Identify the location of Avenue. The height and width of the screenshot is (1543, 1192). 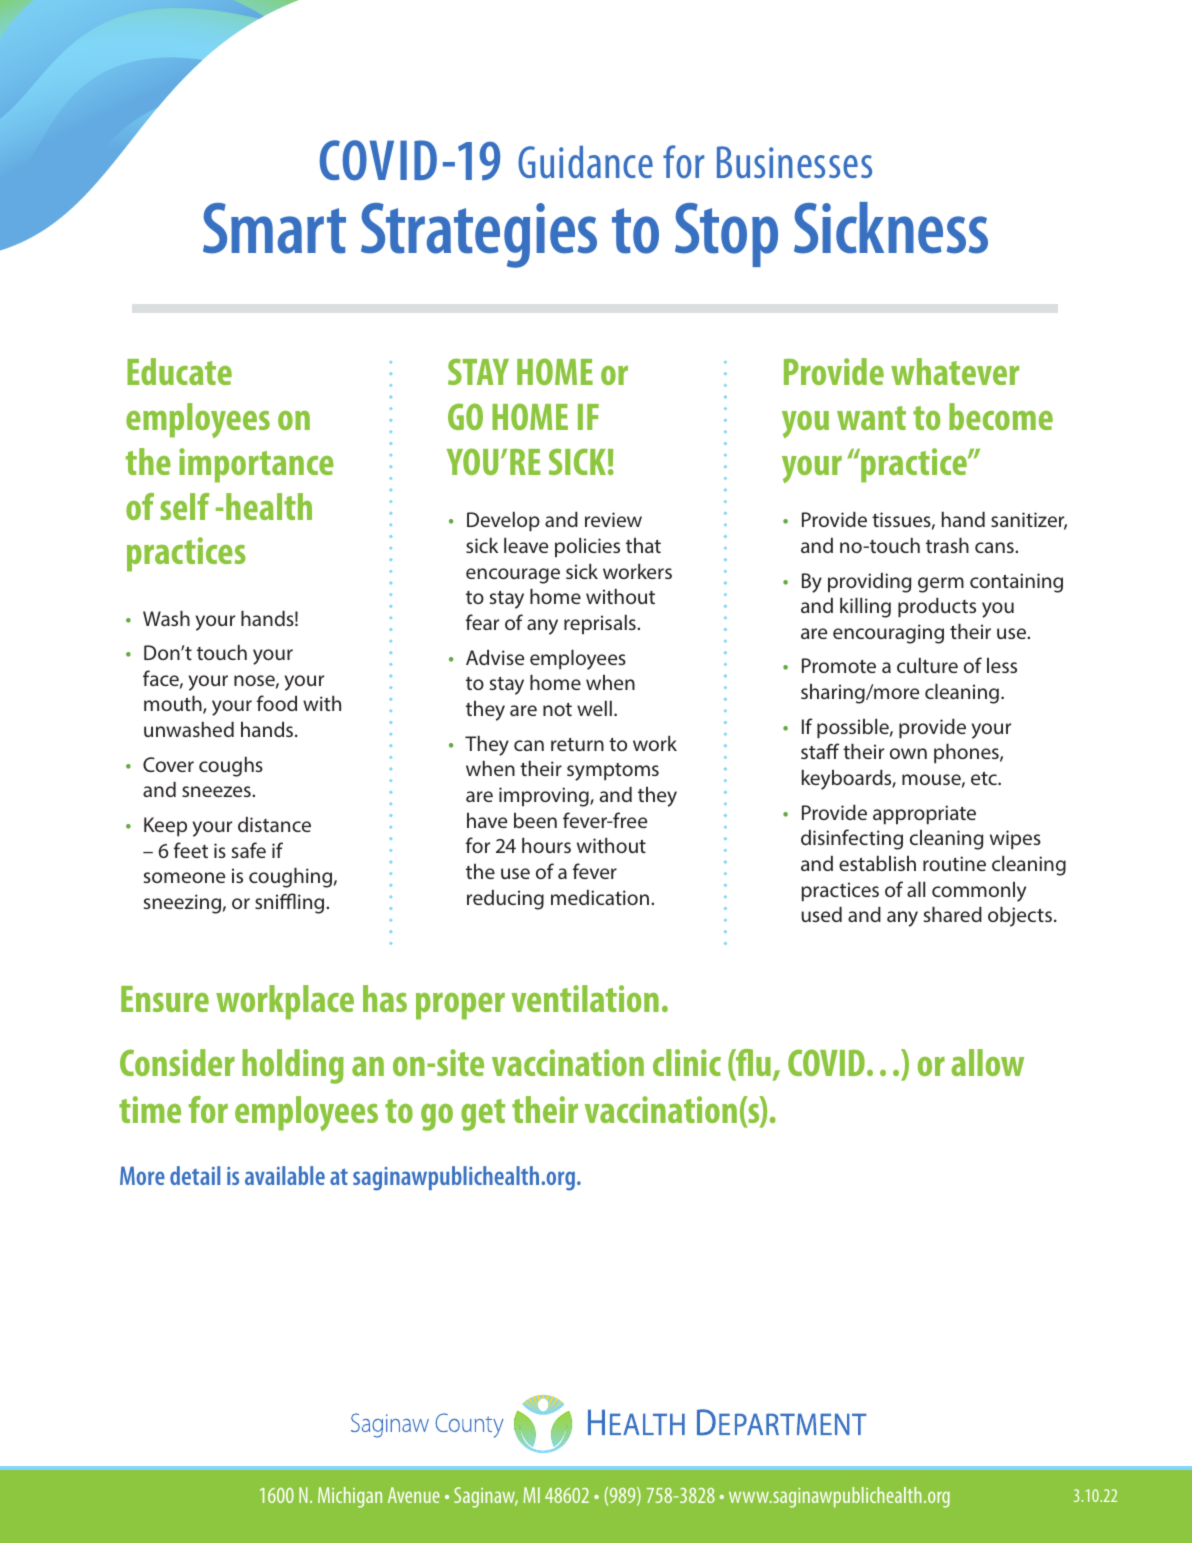
(414, 1495).
